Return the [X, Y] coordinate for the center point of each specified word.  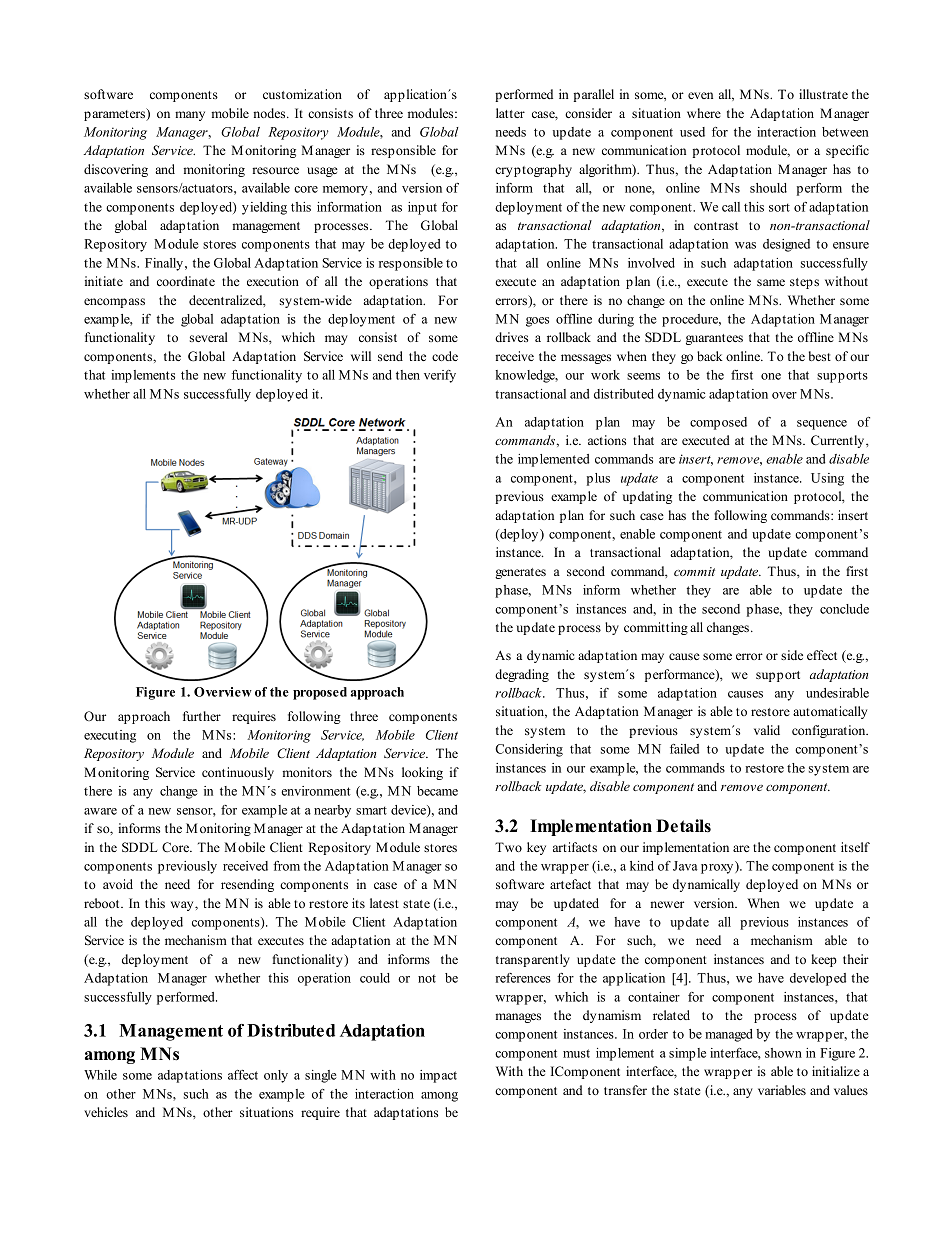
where [704, 113]
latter [510, 113]
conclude [844, 609]
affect [243, 1075]
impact [438, 1076]
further [202, 716]
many [190, 116]
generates [520, 573]
